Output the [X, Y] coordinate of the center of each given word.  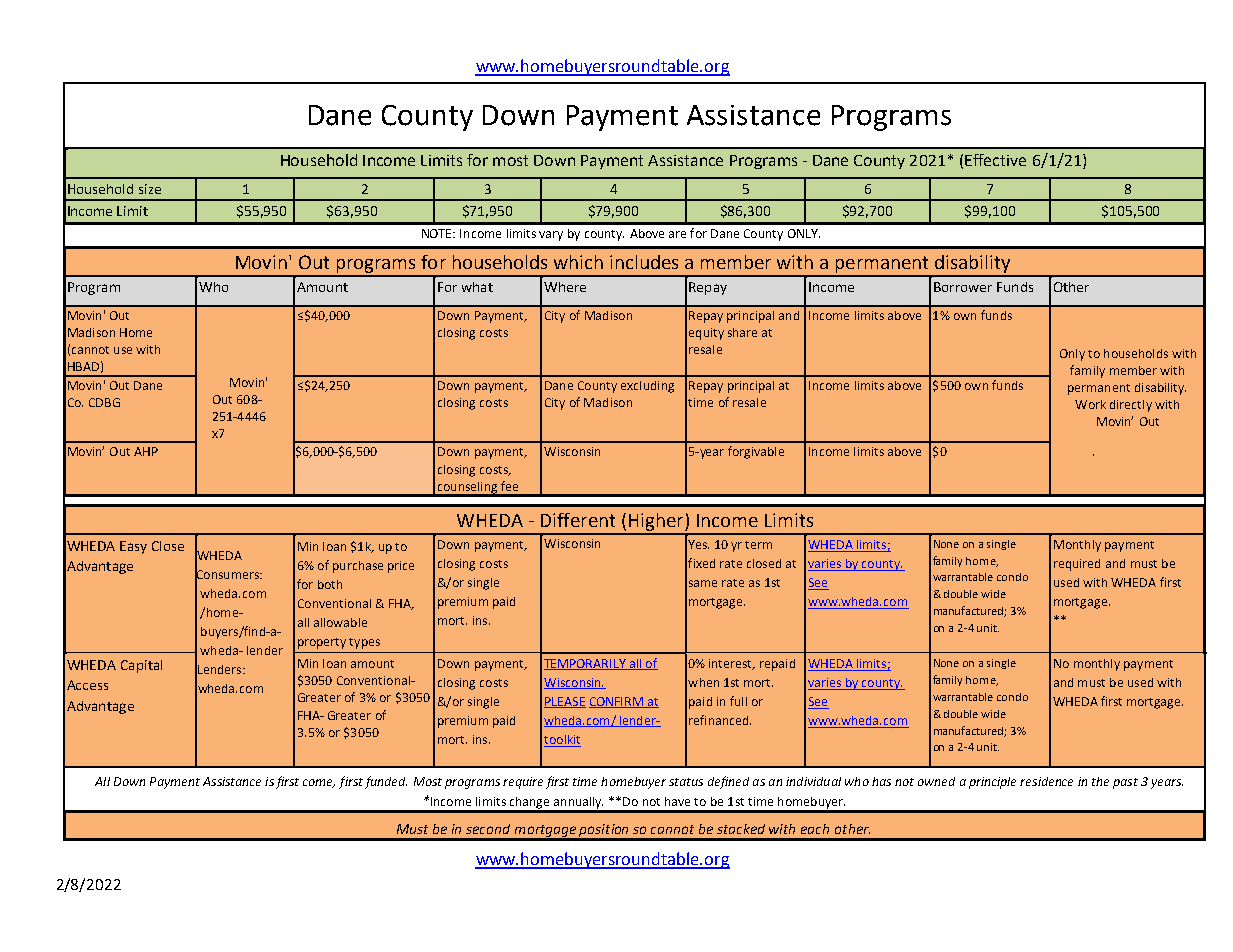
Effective [995, 160]
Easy [133, 547]
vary [551, 236]
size [150, 189]
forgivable [756, 452]
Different [578, 520]
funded [386, 782]
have [677, 801]
